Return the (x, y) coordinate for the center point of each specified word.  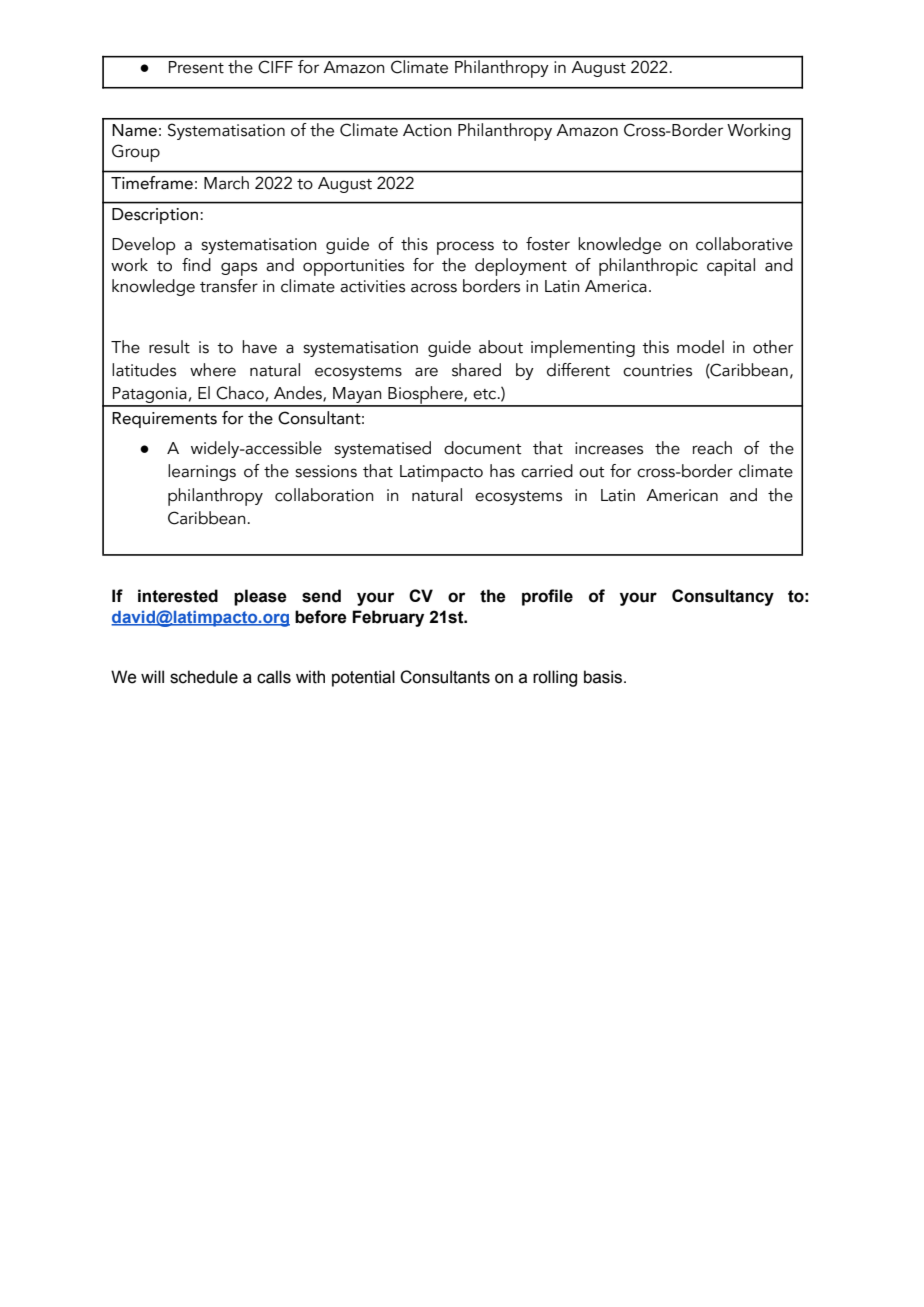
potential (363, 678)
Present (196, 67)
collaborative (744, 244)
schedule (204, 677)
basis (604, 677)
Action (427, 130)
